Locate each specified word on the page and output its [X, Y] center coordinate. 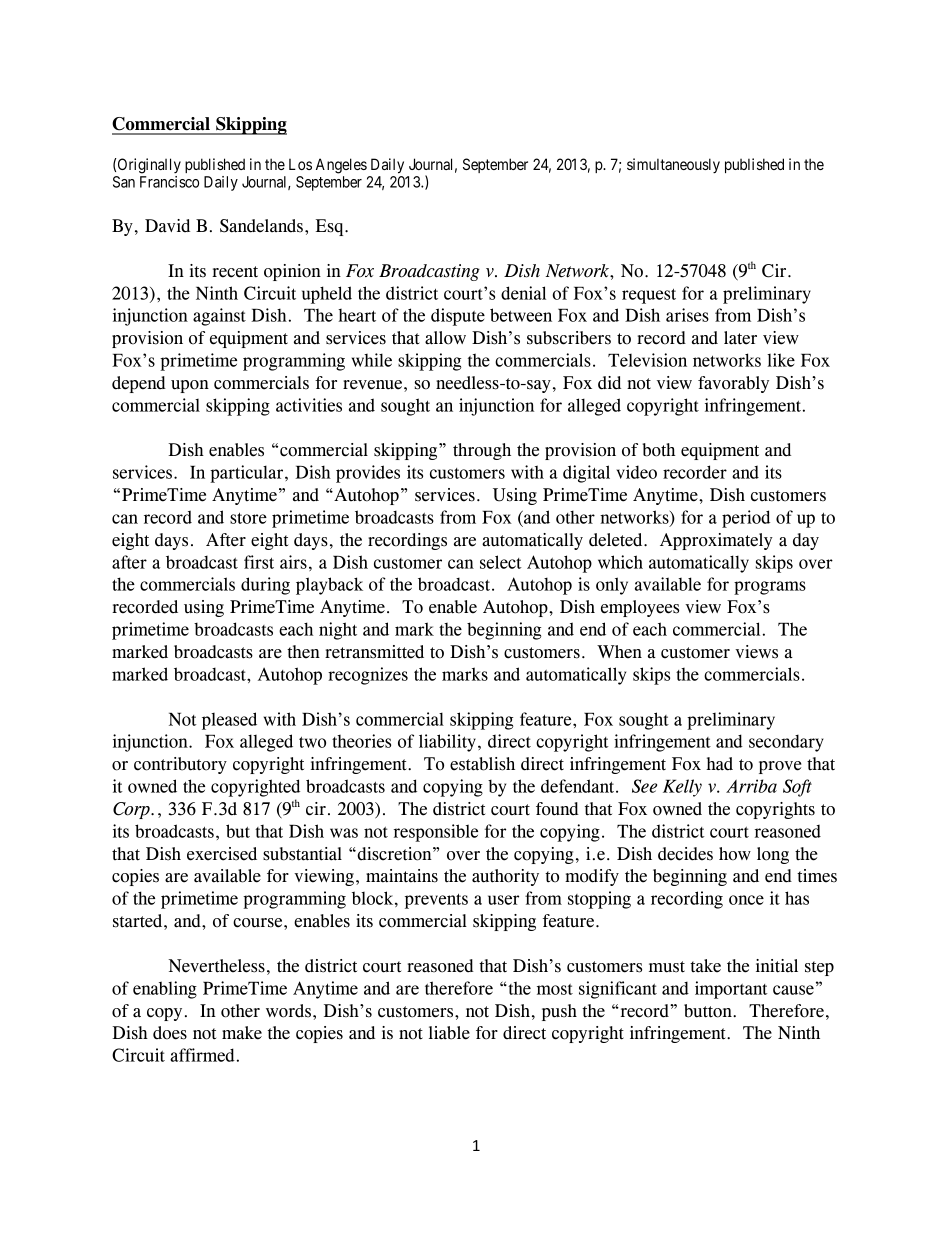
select [501, 562]
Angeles [341, 166]
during [265, 586]
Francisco [169, 182]
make [242, 1033]
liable [449, 1033]
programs [770, 588]
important [731, 990]
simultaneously [673, 165]
